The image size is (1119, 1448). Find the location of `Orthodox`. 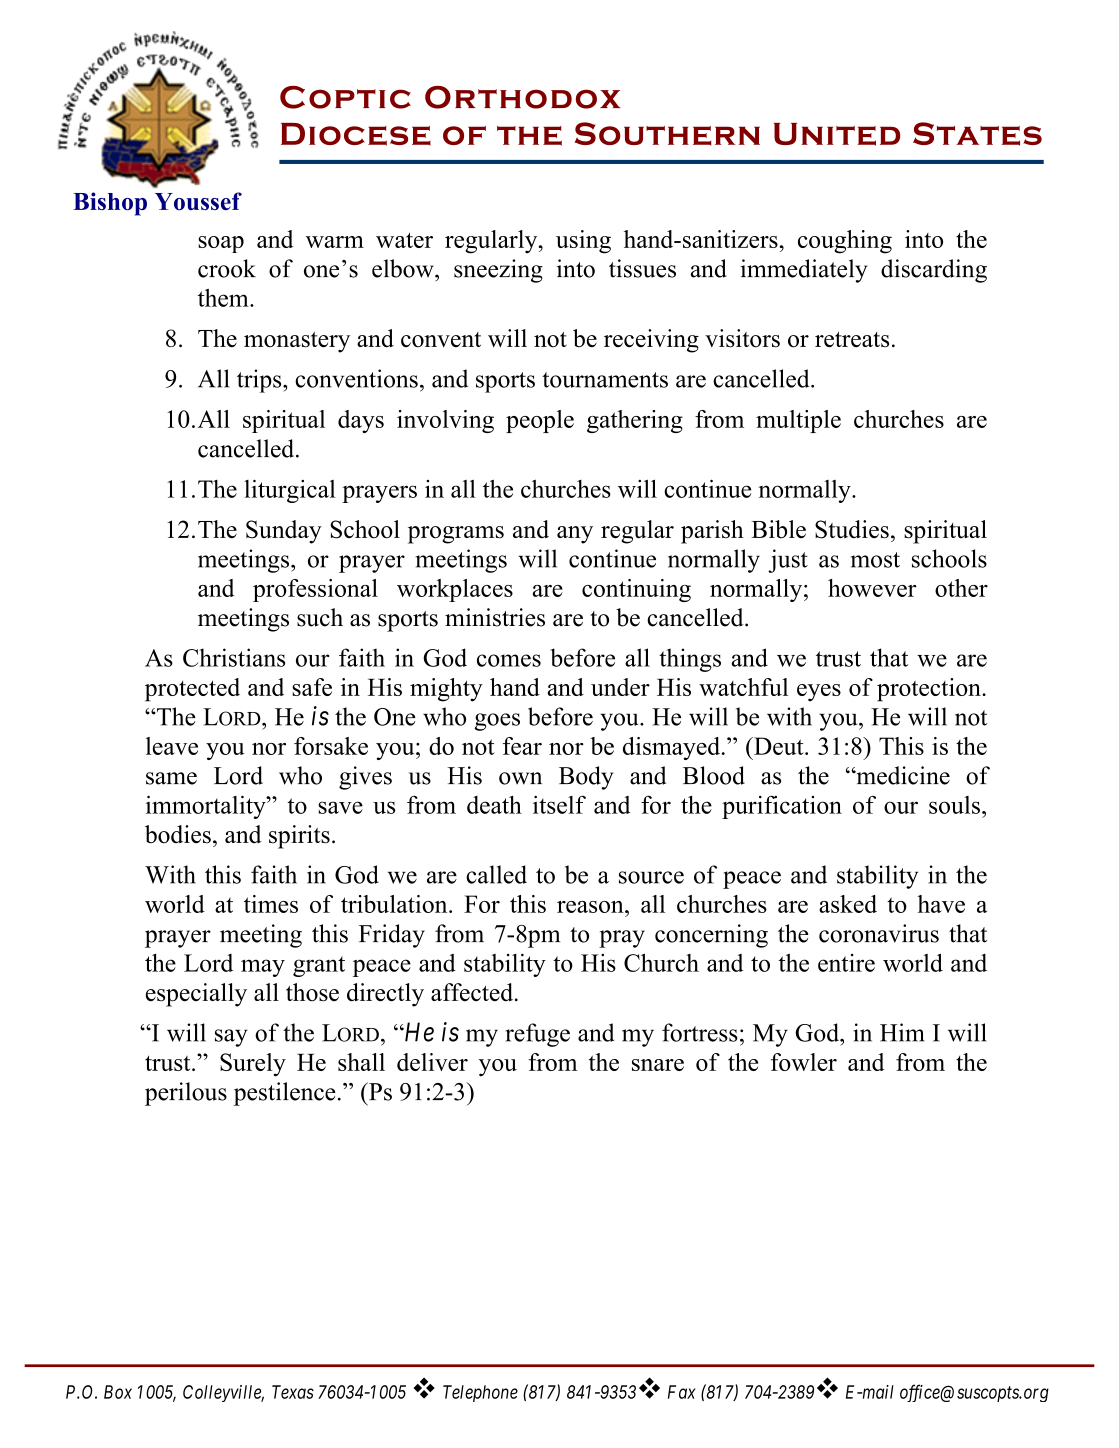

Orthodox is located at coordinates (523, 97).
